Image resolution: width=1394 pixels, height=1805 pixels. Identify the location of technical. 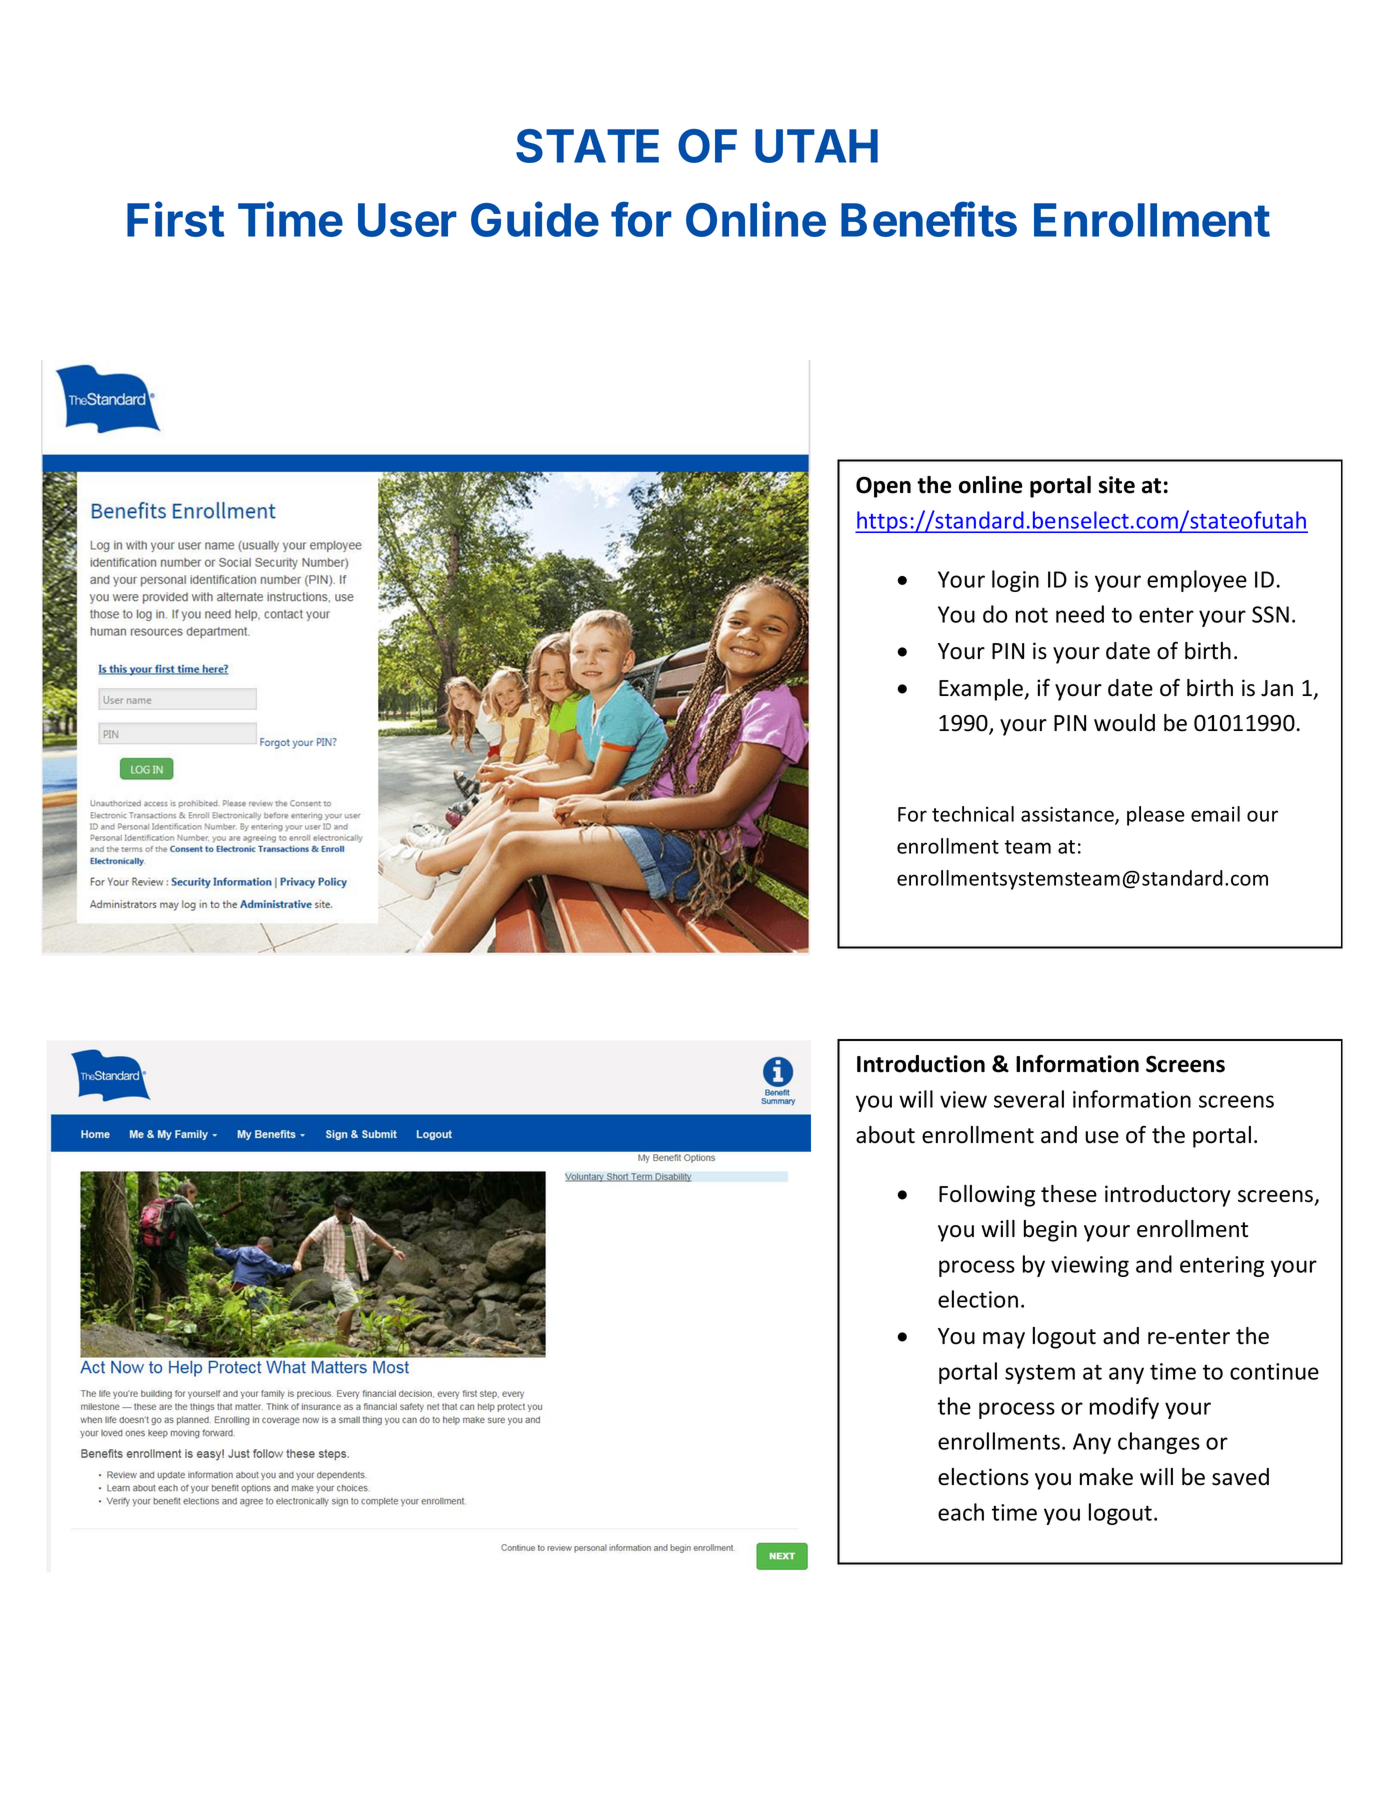
(973, 814).
